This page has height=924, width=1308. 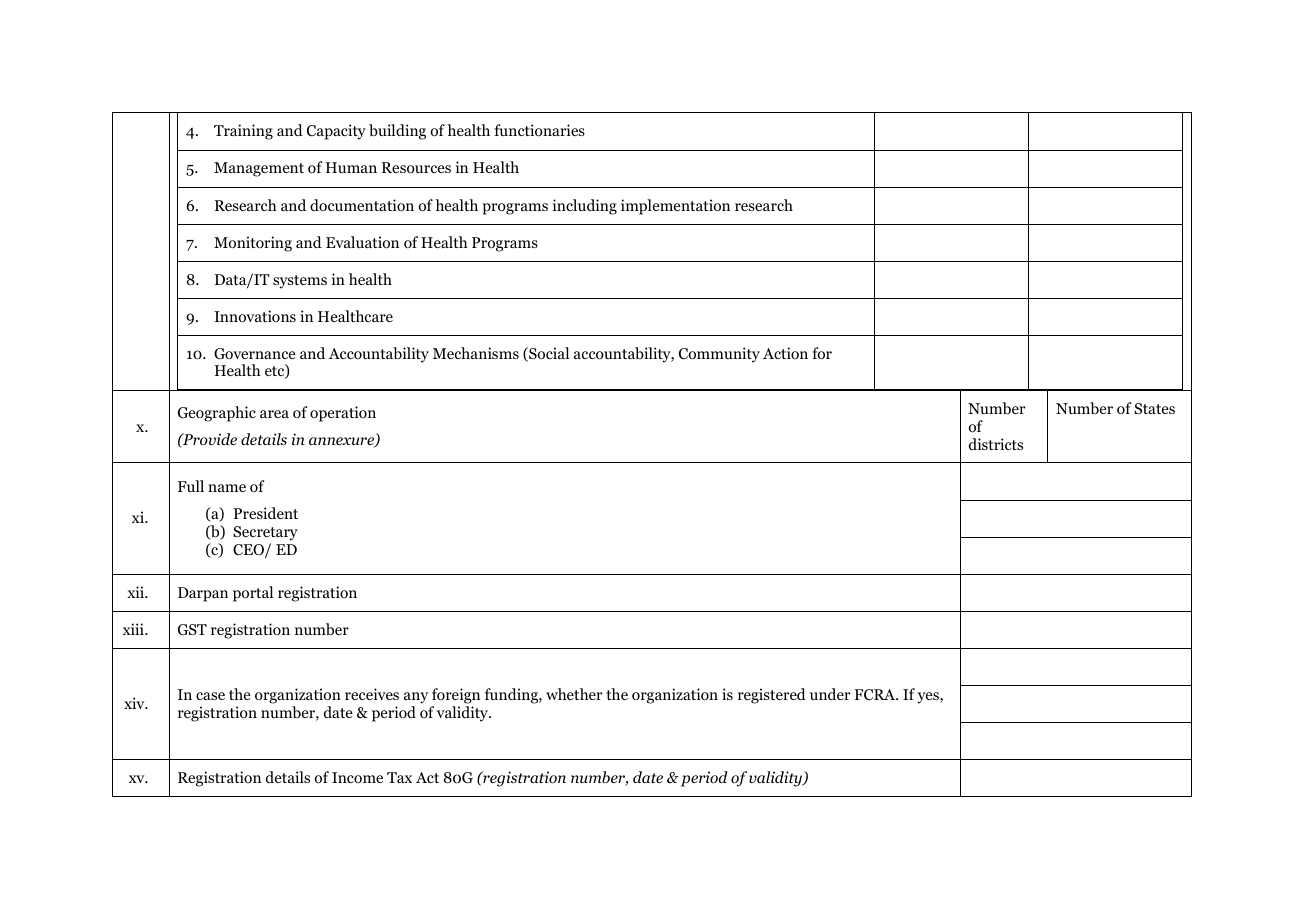 I want to click on whether, so click(x=574, y=694).
